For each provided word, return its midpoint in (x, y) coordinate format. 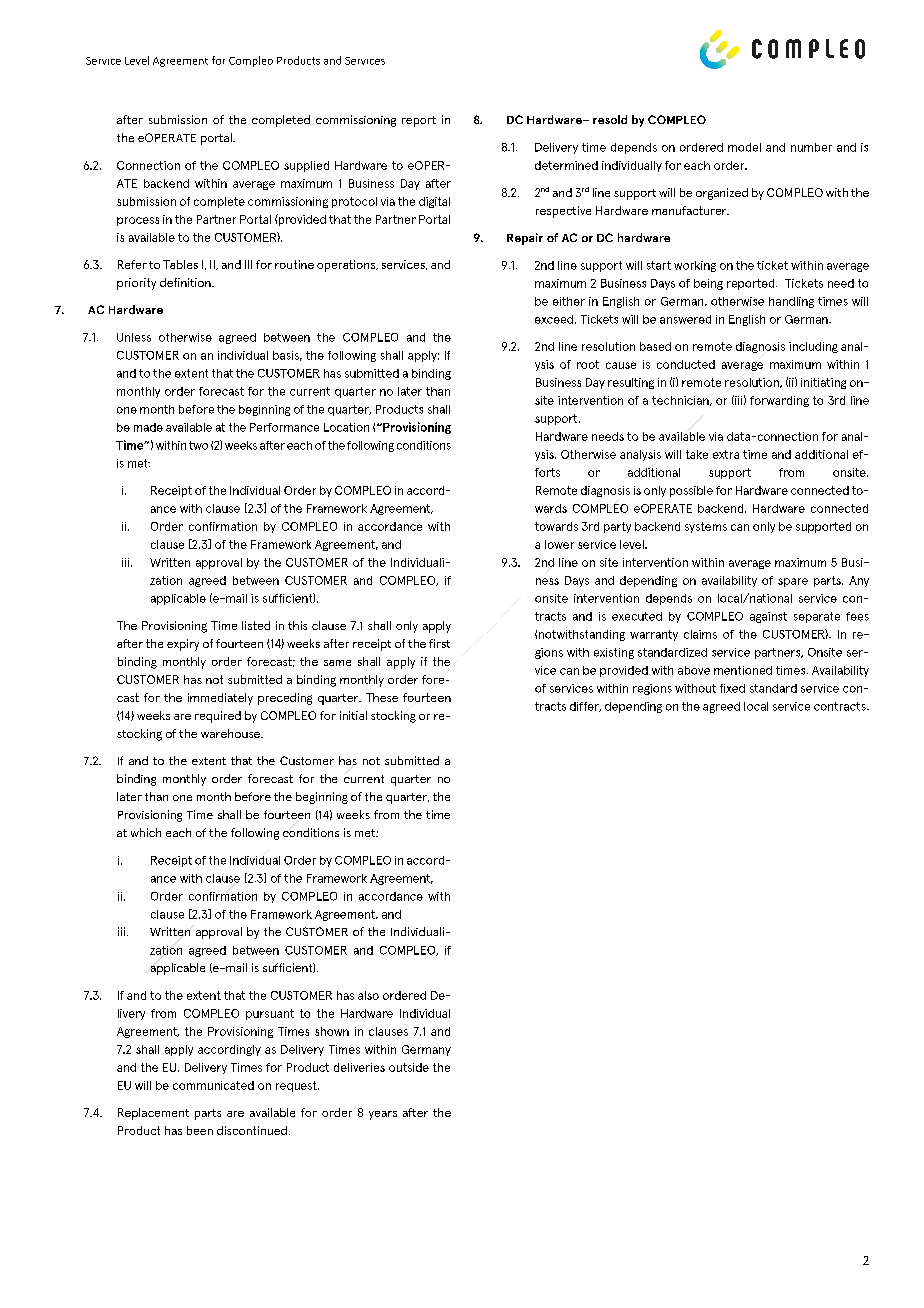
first (439, 643)
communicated (213, 1085)
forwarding (779, 401)
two (198, 445)
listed (256, 625)
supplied (306, 166)
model (744, 147)
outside (409, 1067)
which (146, 832)
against (768, 617)
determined (566, 165)
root (588, 364)
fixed (732, 688)
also (368, 995)
